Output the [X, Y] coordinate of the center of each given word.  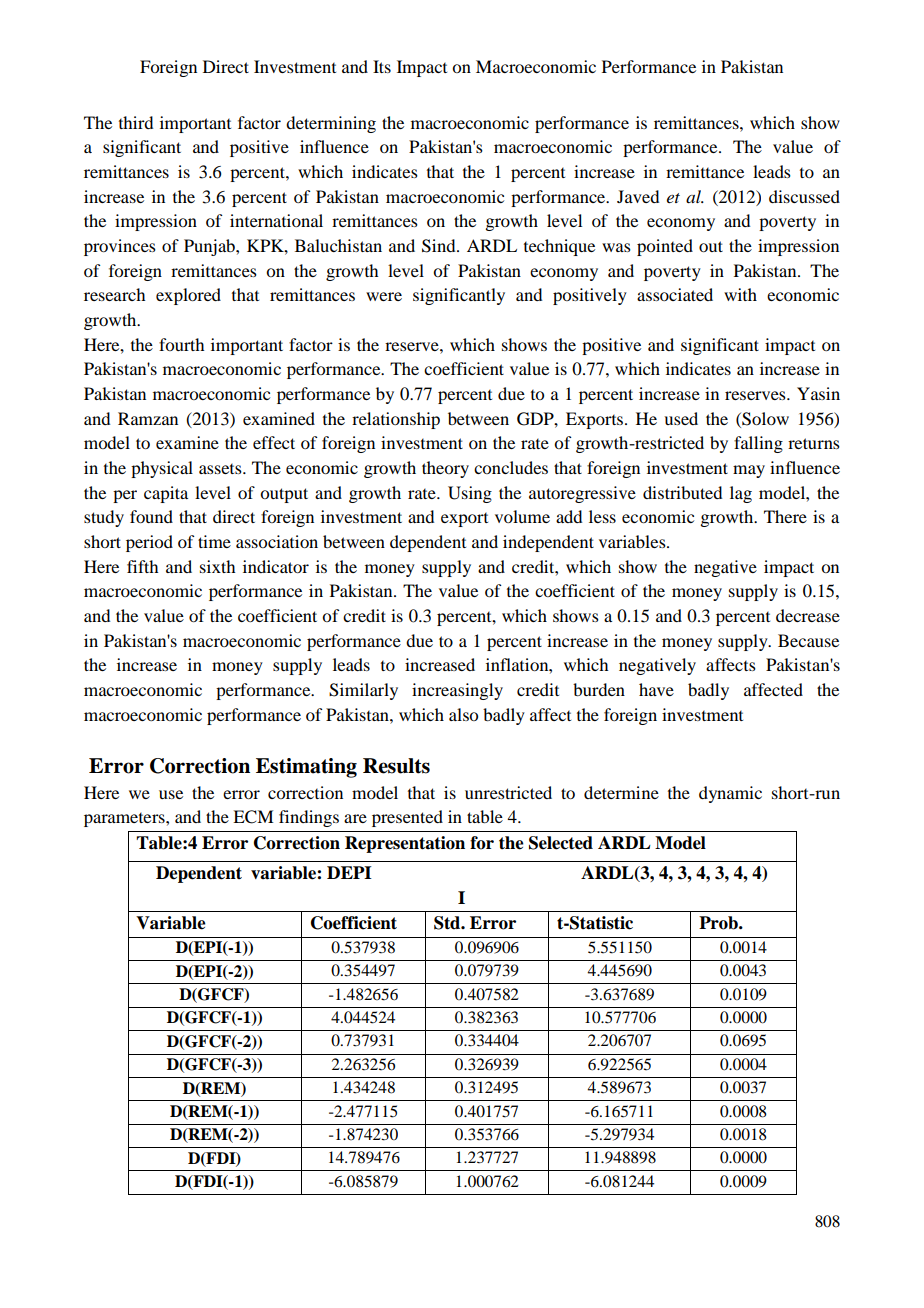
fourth [181, 344]
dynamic [730, 794]
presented [407, 818]
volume [522, 516]
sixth [217, 566]
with [740, 294]
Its [382, 66]
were [384, 296]
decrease [808, 615]
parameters [125, 820]
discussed [804, 196]
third [136, 122]
